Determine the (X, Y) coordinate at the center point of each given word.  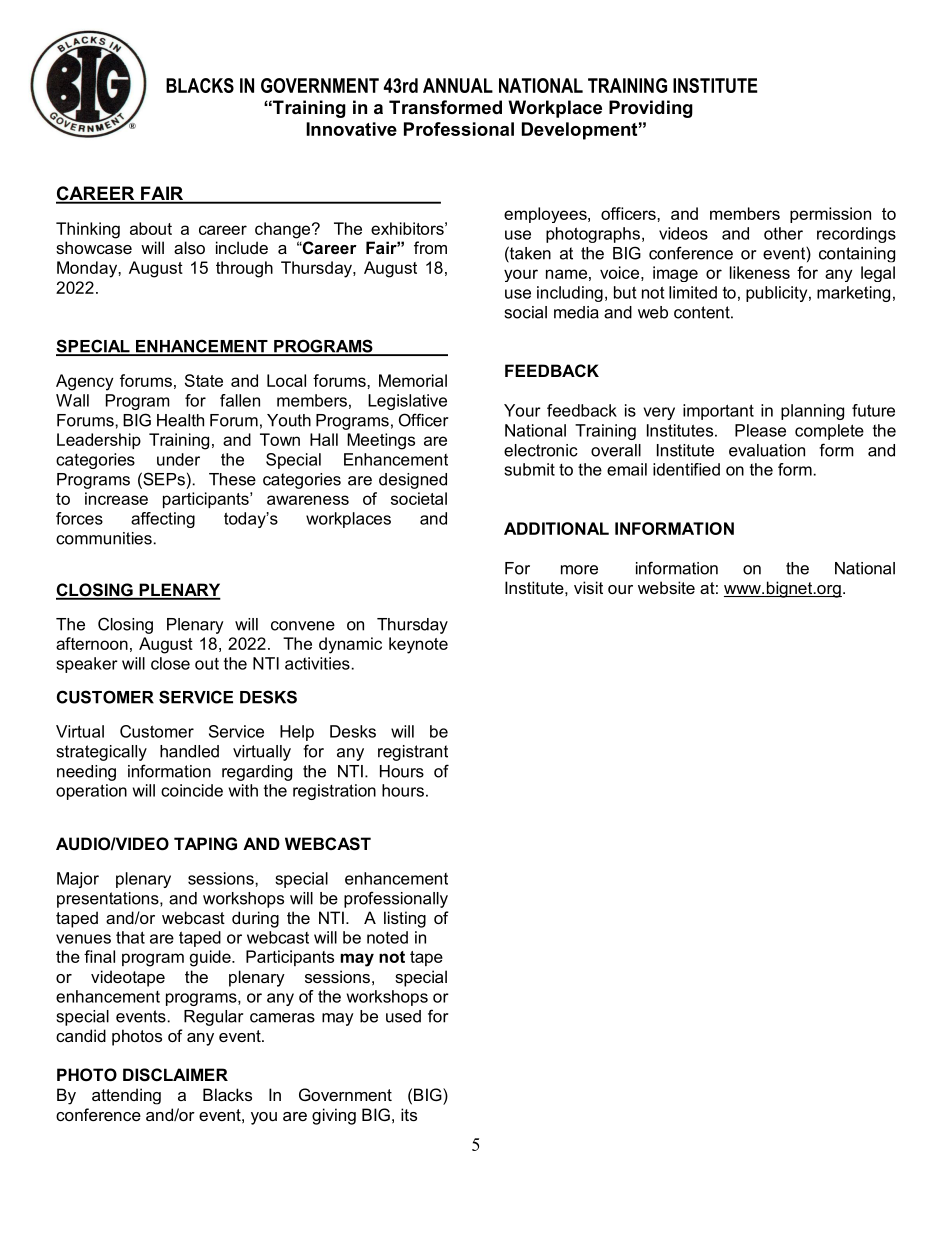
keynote (418, 645)
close (170, 663)
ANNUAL (458, 85)
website (666, 587)
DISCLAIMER (175, 1075)
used (403, 1016)
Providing (651, 109)
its (409, 1114)
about (151, 228)
